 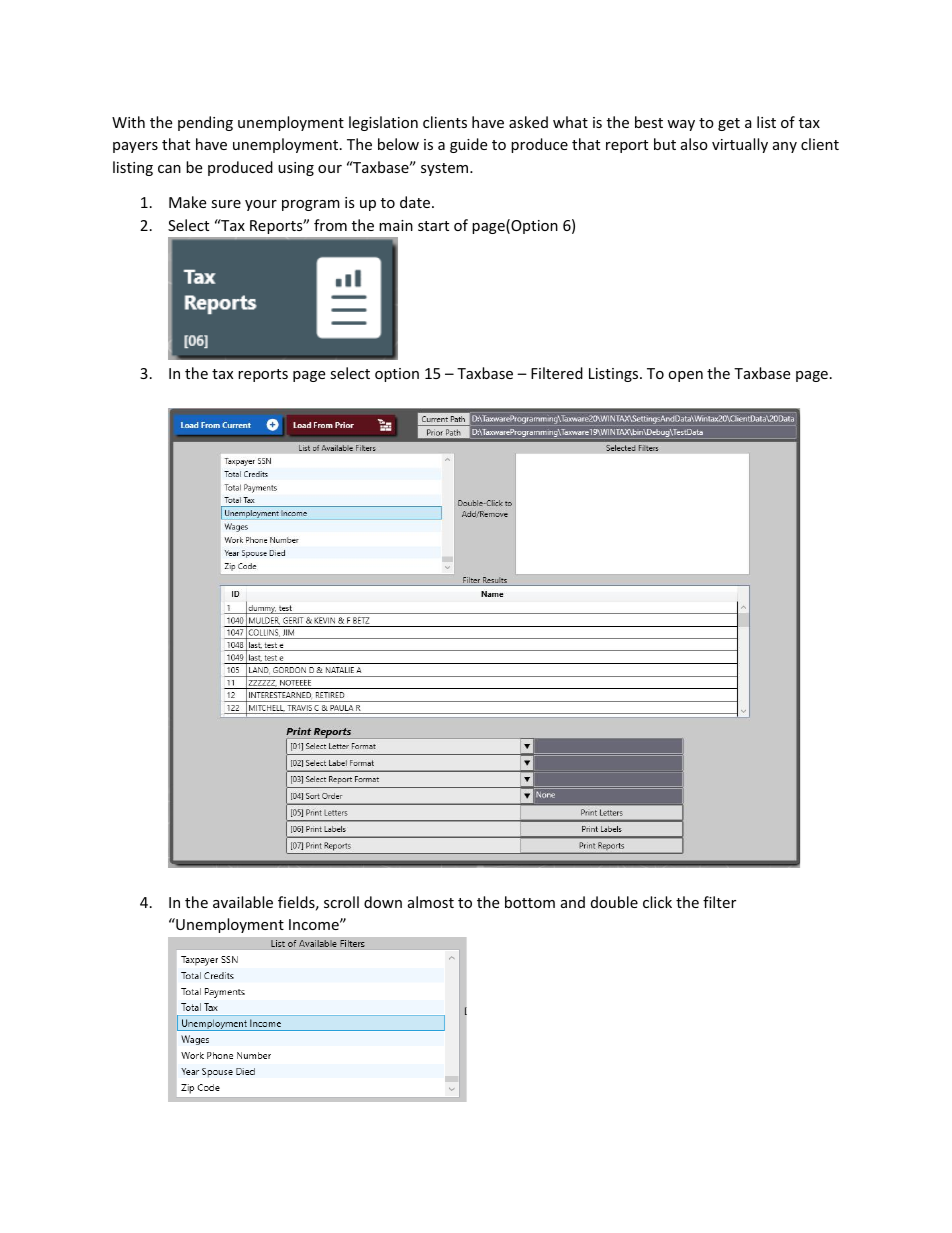 I want to click on almost, so click(x=431, y=902).
